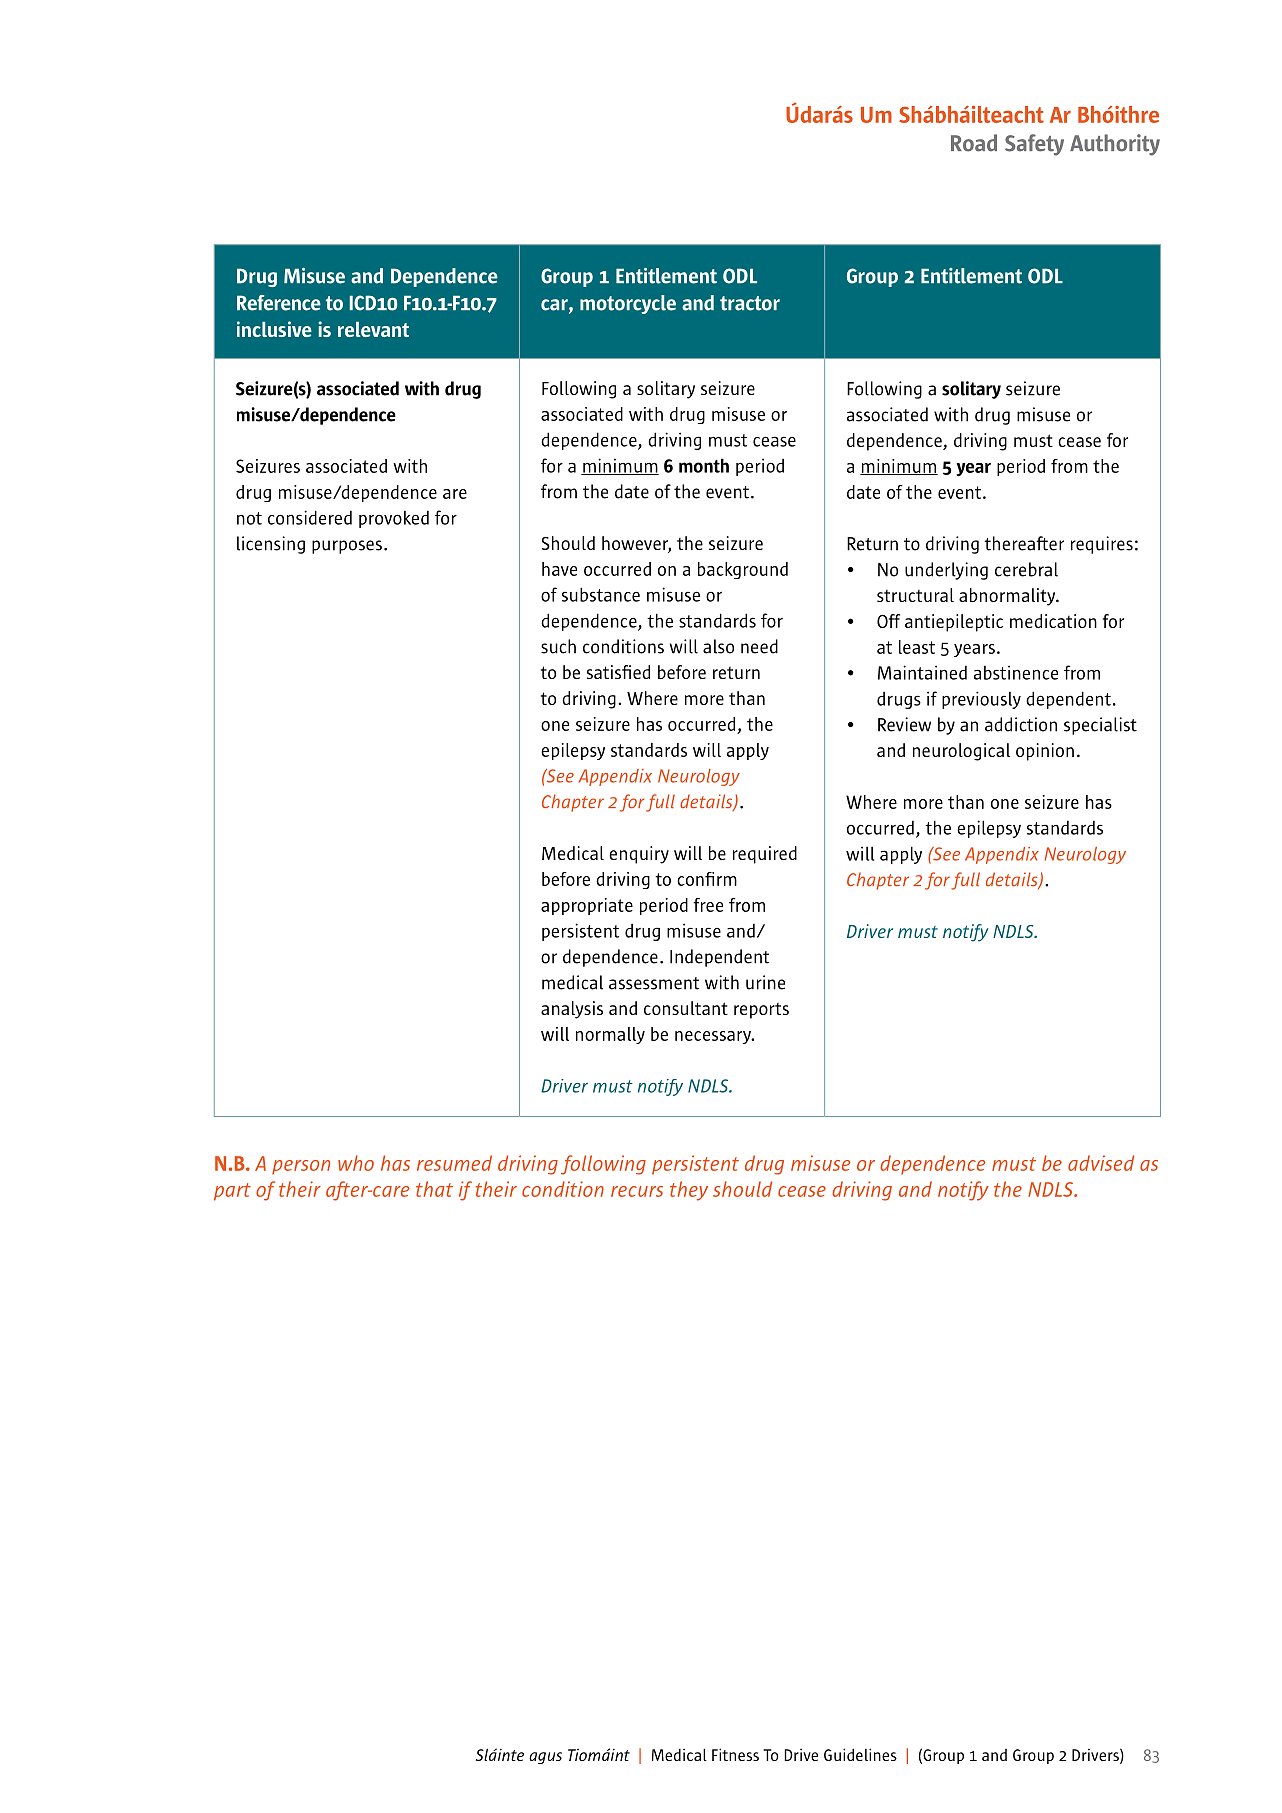  Describe the element at coordinates (654, 983) in the screenshot. I see `assessment` at that location.
